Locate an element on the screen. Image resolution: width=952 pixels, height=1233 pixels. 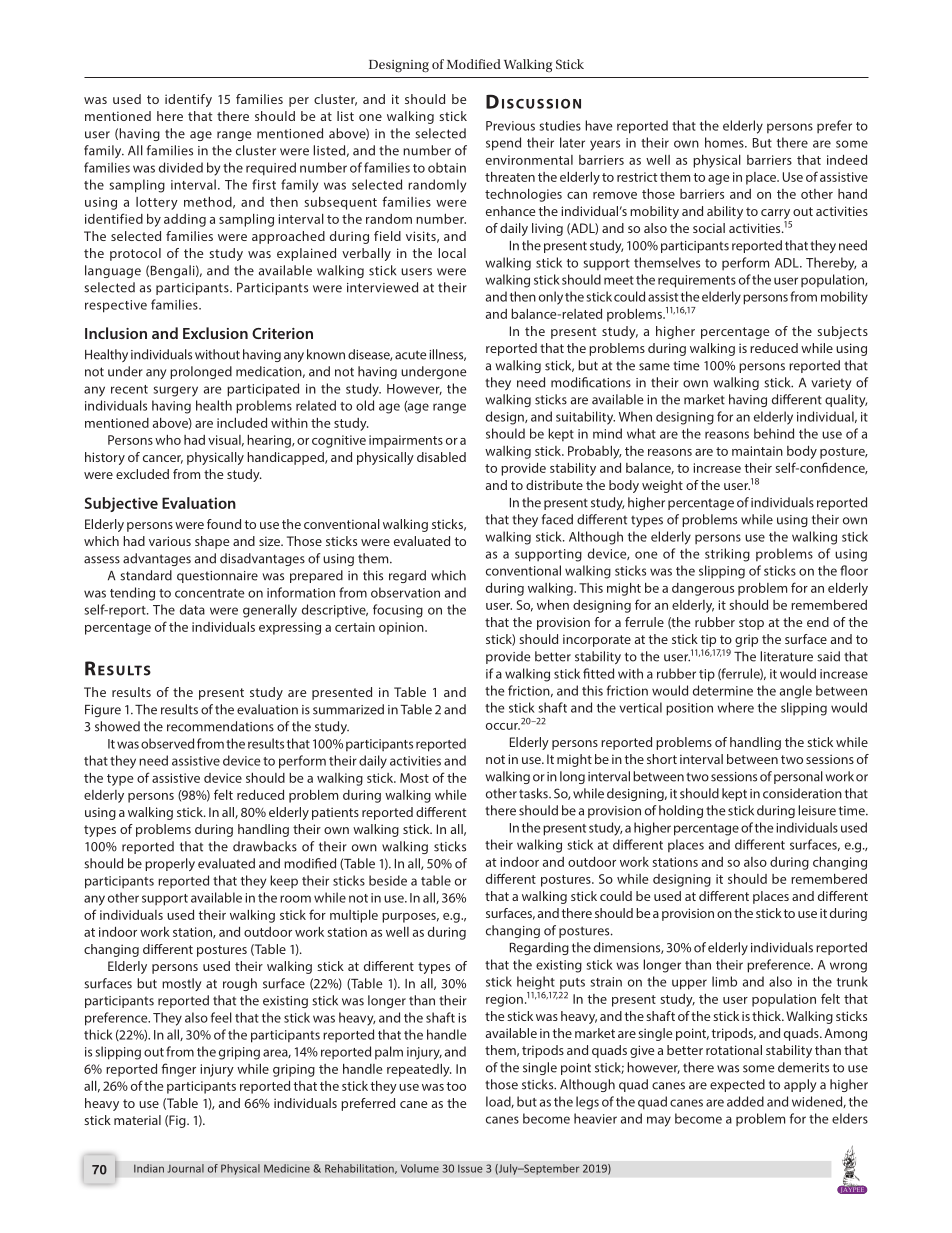
spend is located at coordinates (503, 144).
